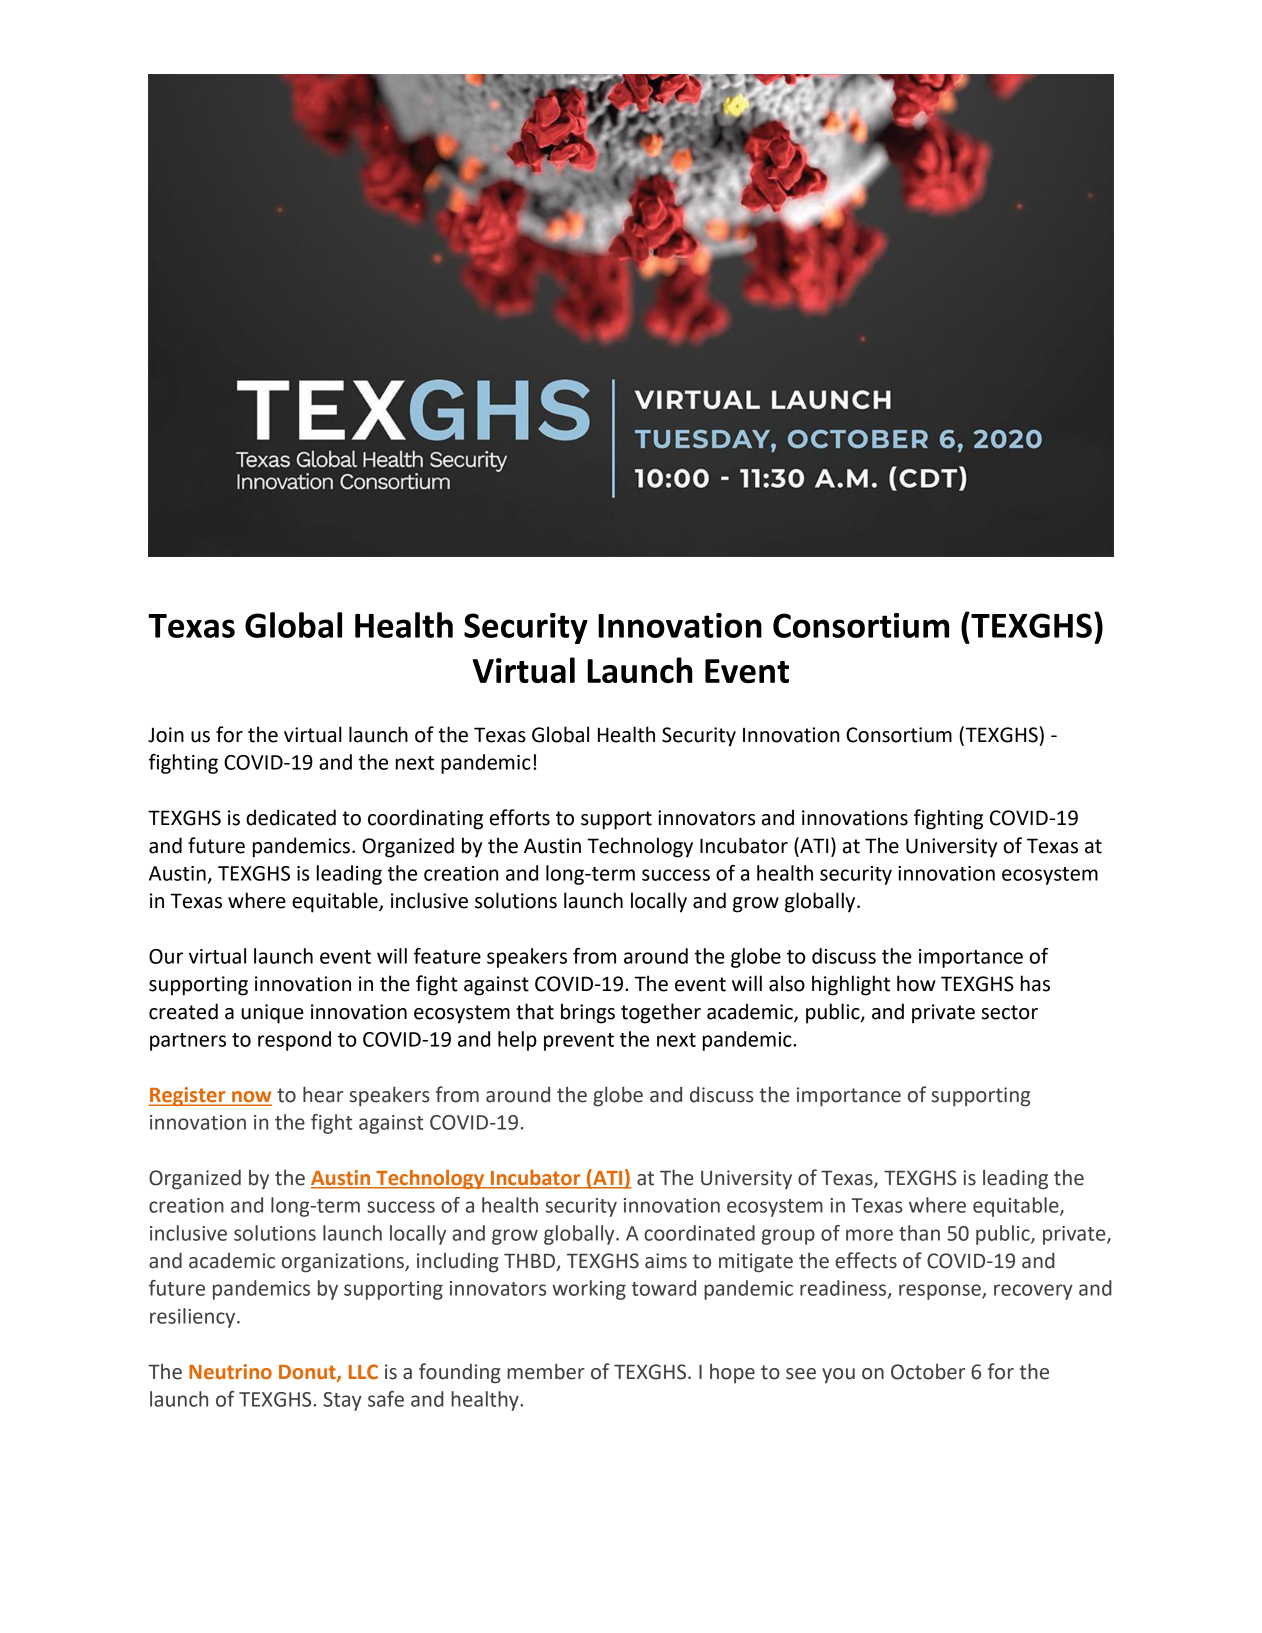 This document has width=1262, height=1633. I want to click on efforts, so click(520, 817).
